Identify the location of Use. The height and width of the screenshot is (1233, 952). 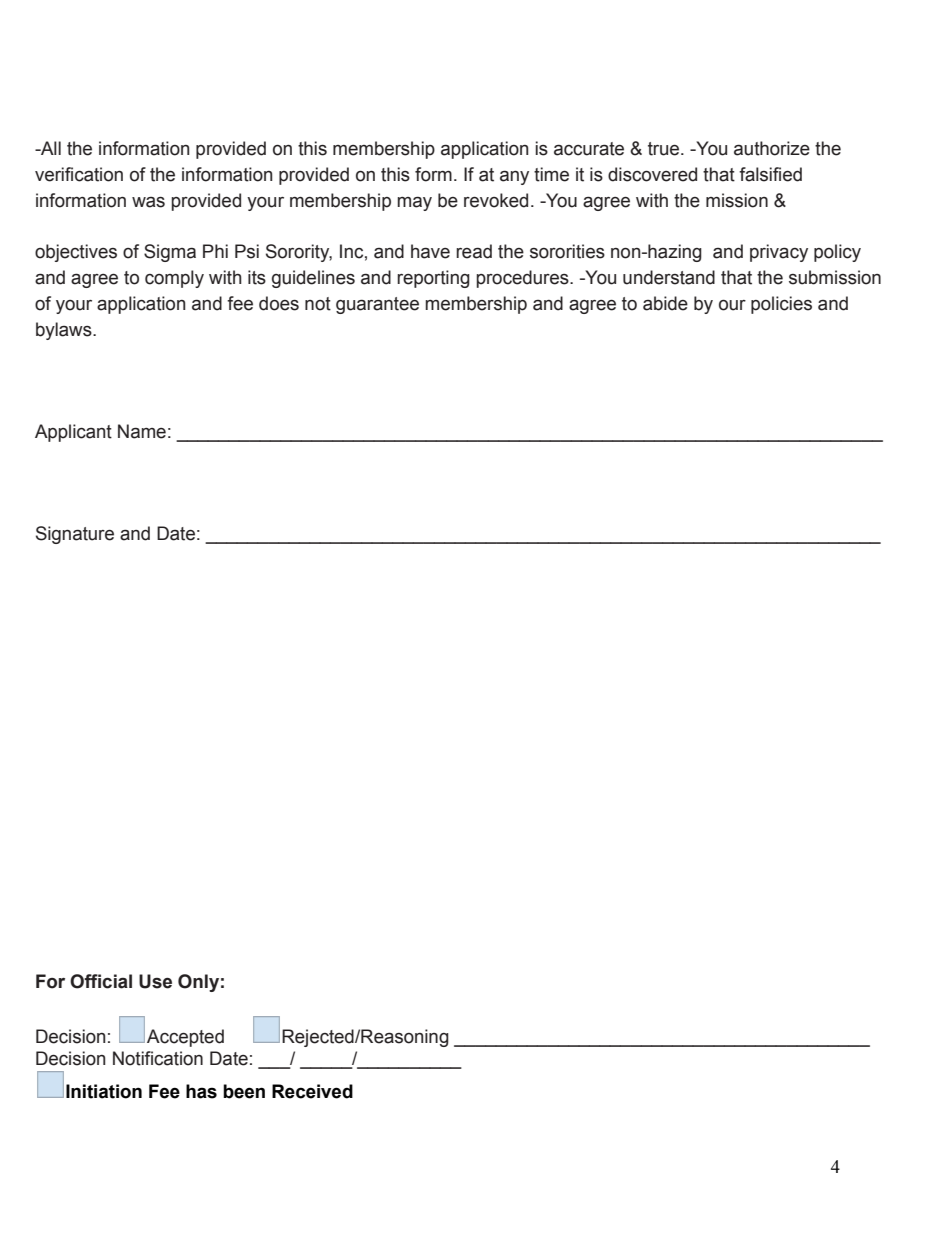
(155, 981).
